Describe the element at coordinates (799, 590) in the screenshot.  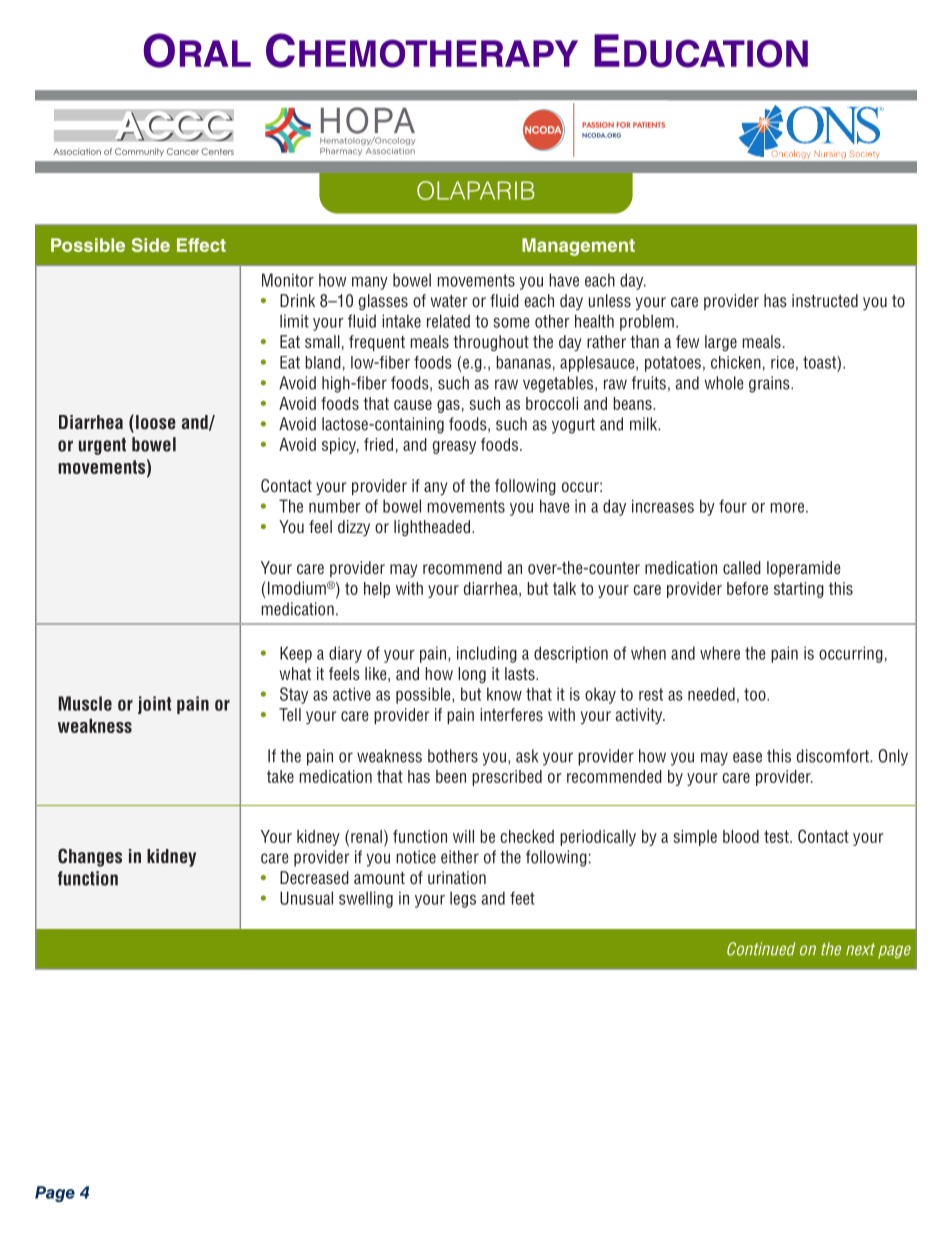
I see `starting` at that location.
